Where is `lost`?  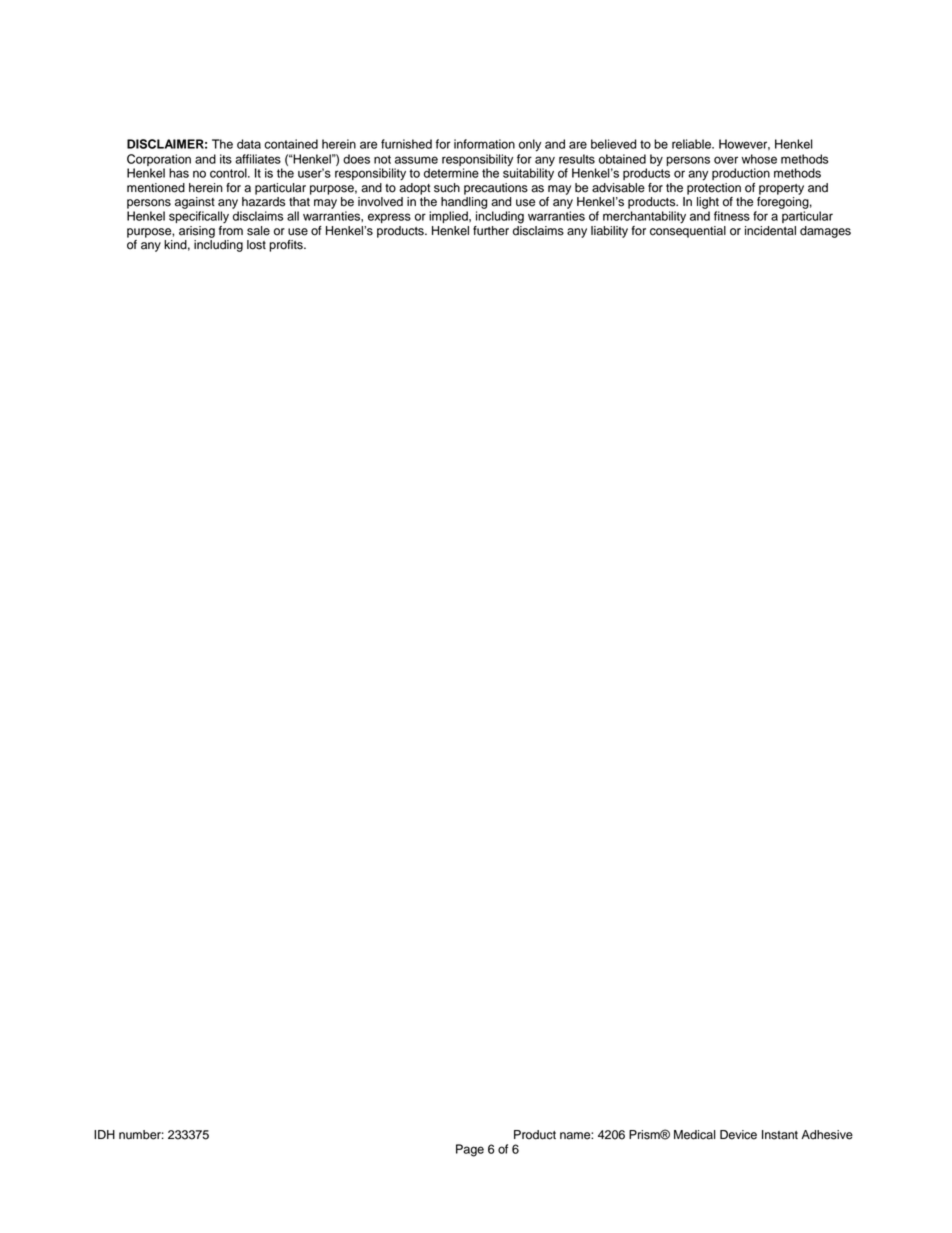 lost is located at coordinates (256, 245).
